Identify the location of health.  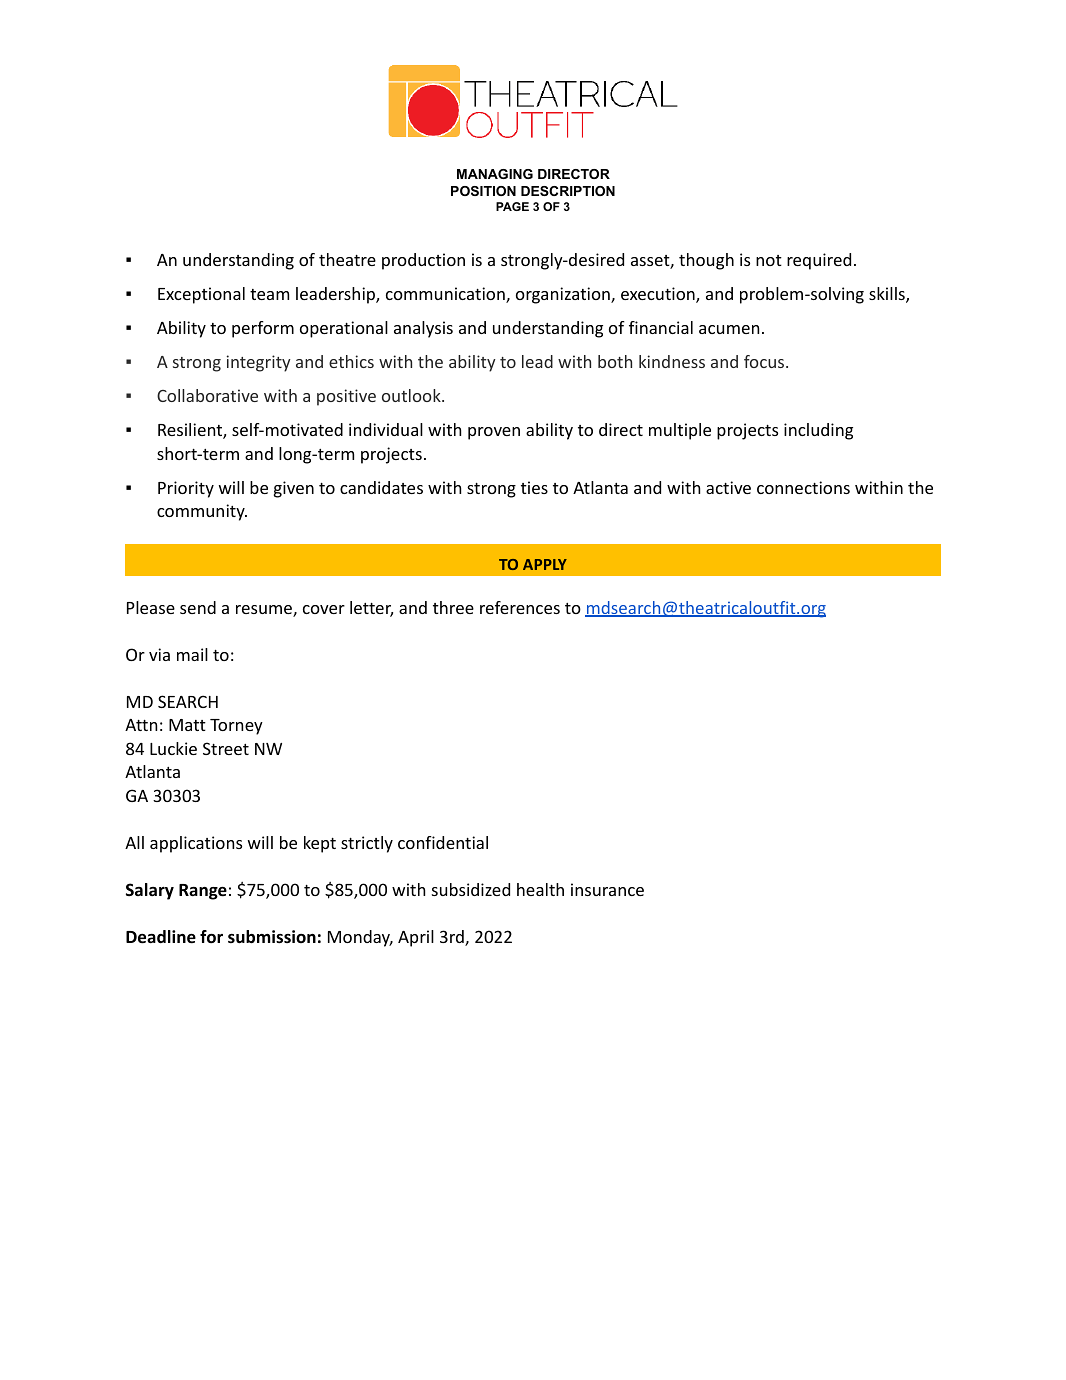
(540, 889).
